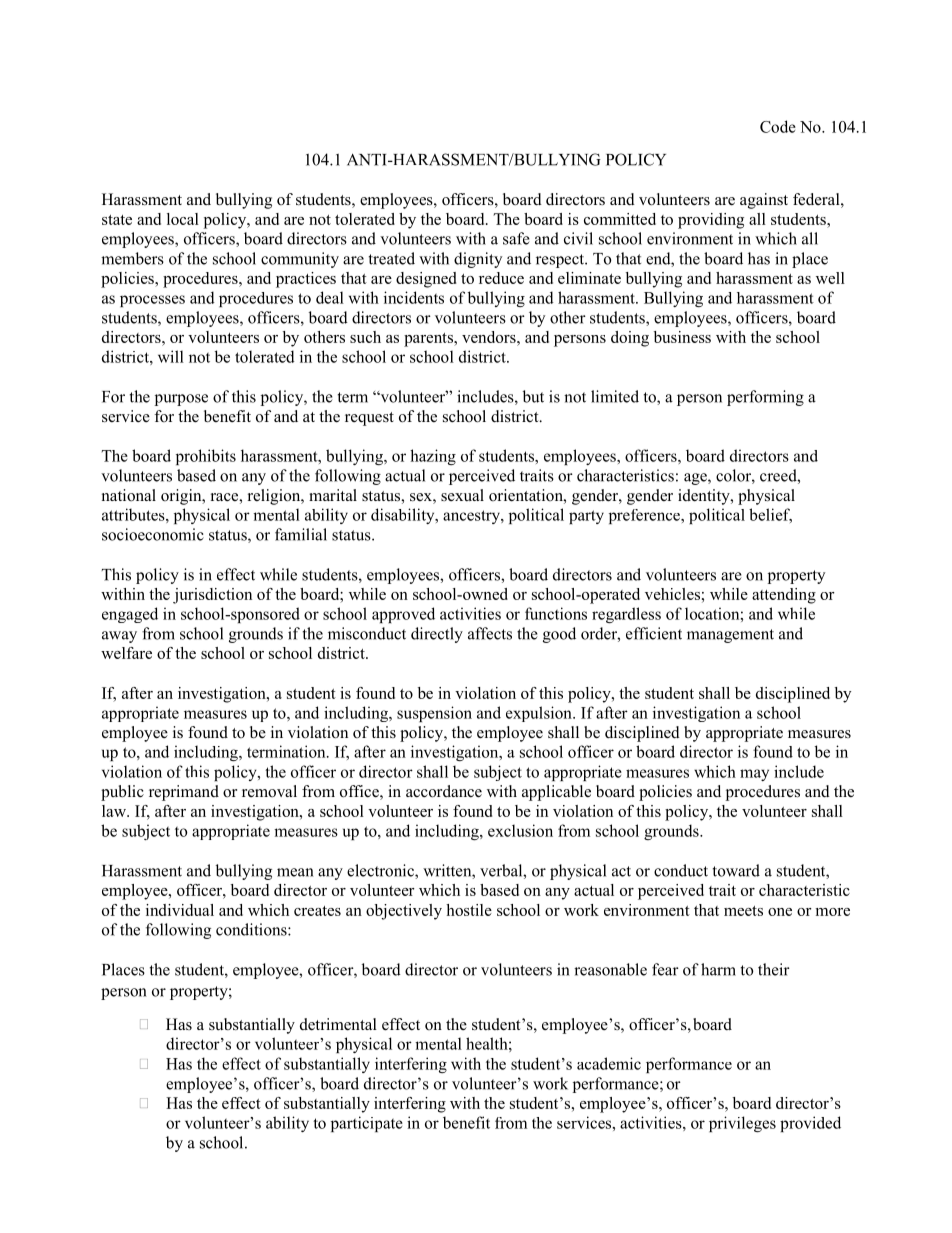 The image size is (952, 1233). I want to click on prohibits, so click(206, 457).
